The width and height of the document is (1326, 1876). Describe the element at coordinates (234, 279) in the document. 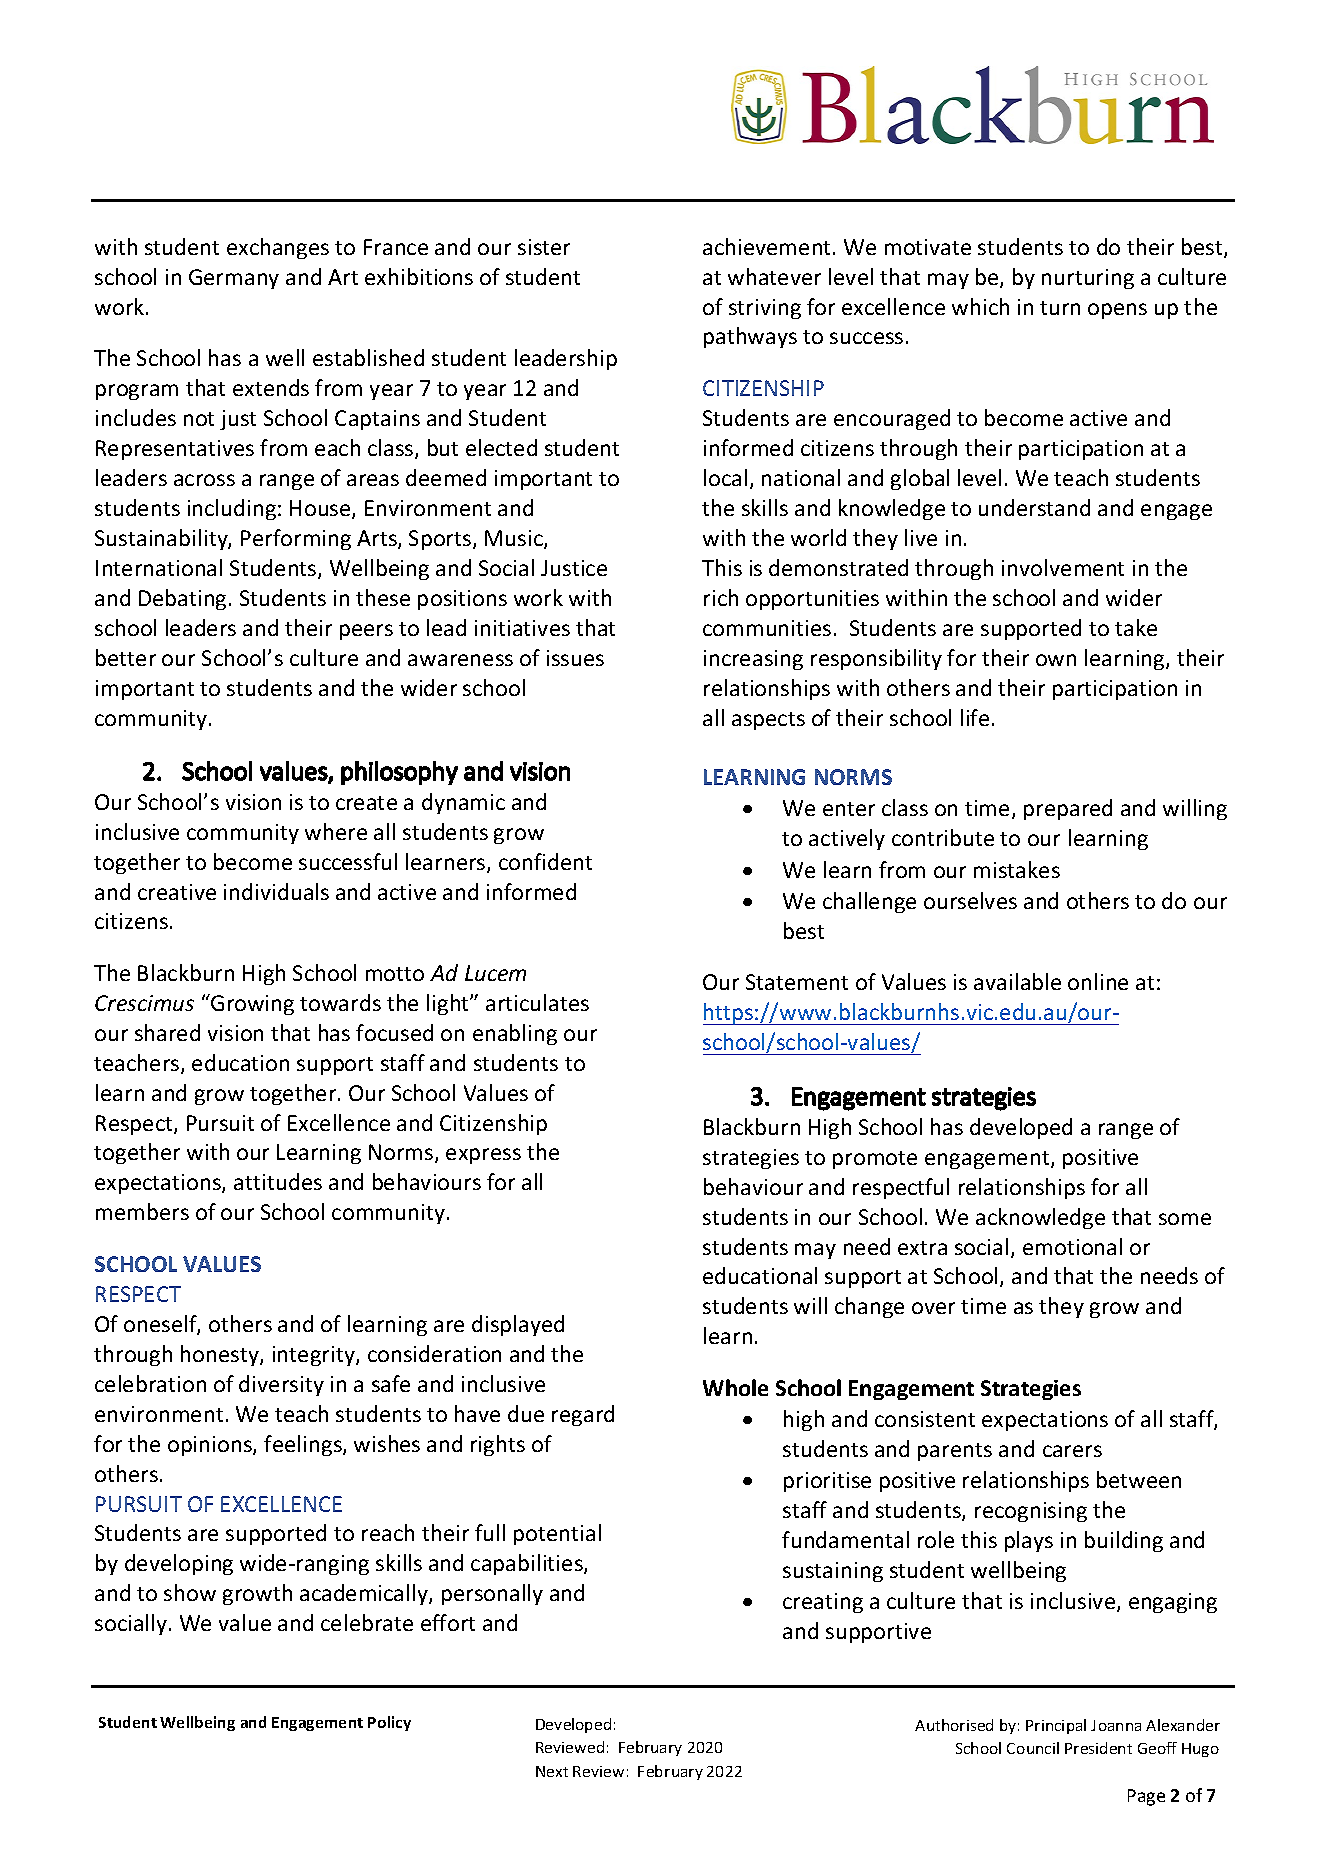

I see `Germany` at that location.
